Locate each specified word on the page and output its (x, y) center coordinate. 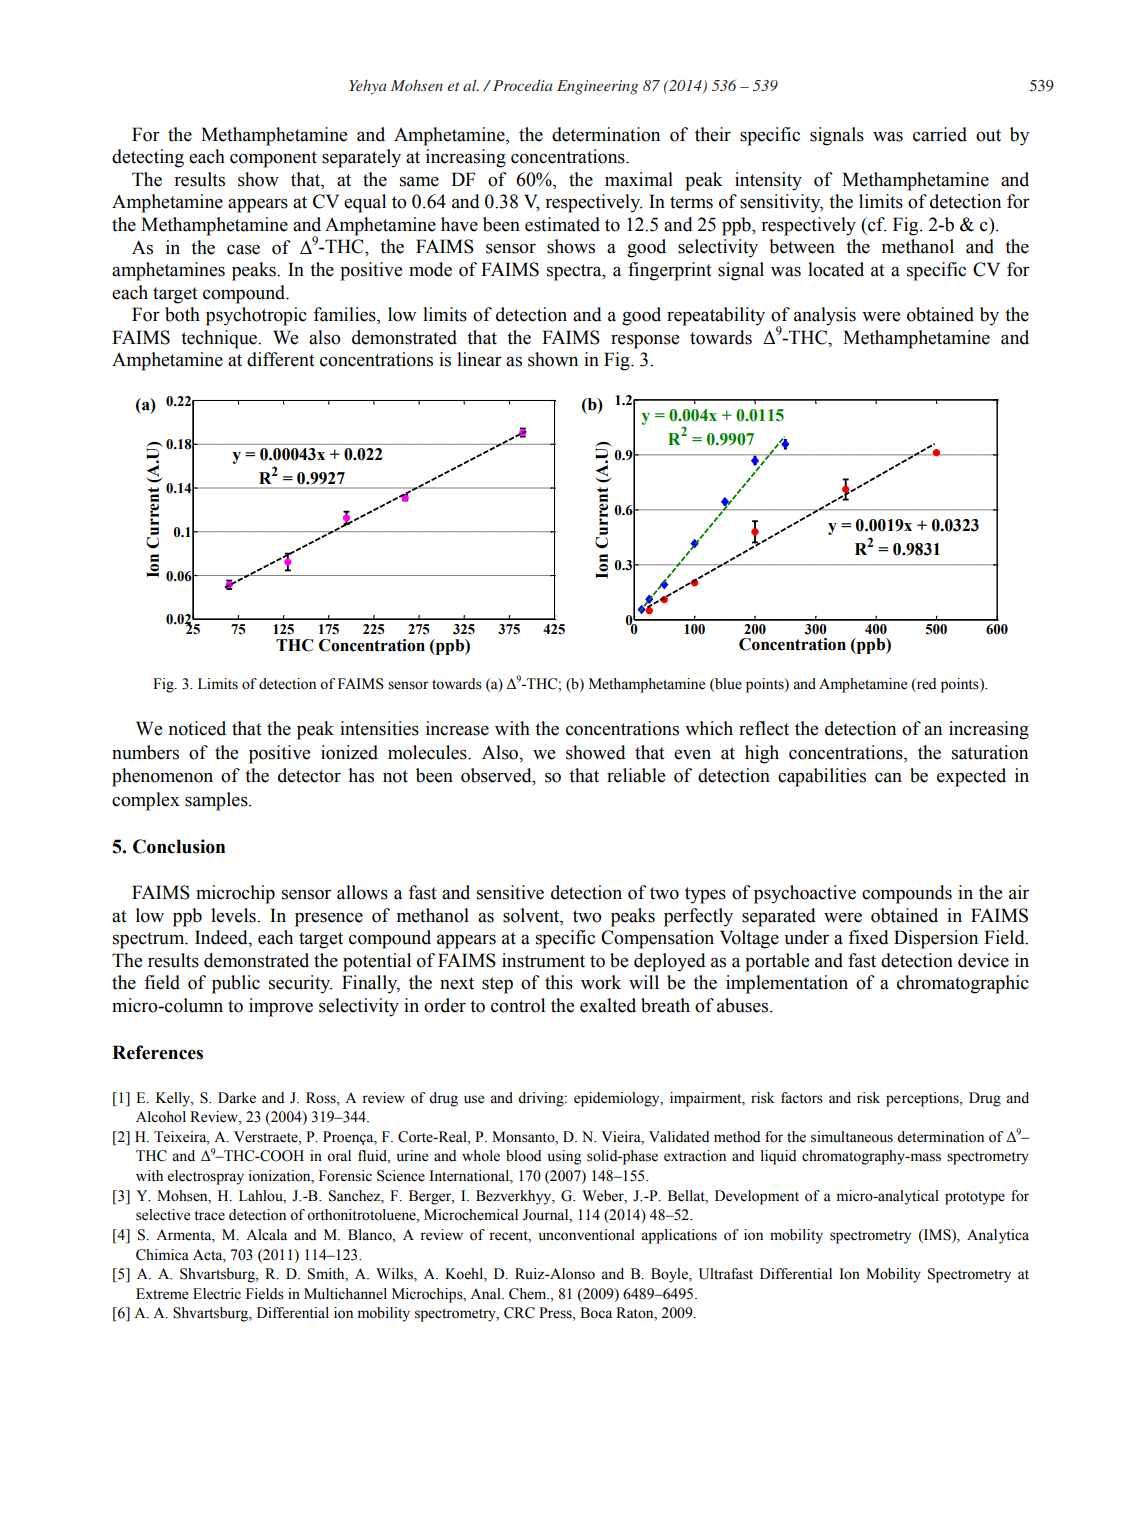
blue (727, 684)
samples (217, 801)
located (836, 269)
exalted (608, 1005)
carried (940, 134)
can (888, 777)
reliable (636, 775)
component (273, 159)
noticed (197, 728)
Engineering (597, 87)
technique (220, 339)
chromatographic (963, 984)
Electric (217, 1294)
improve (281, 1007)
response (645, 342)
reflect (764, 728)
